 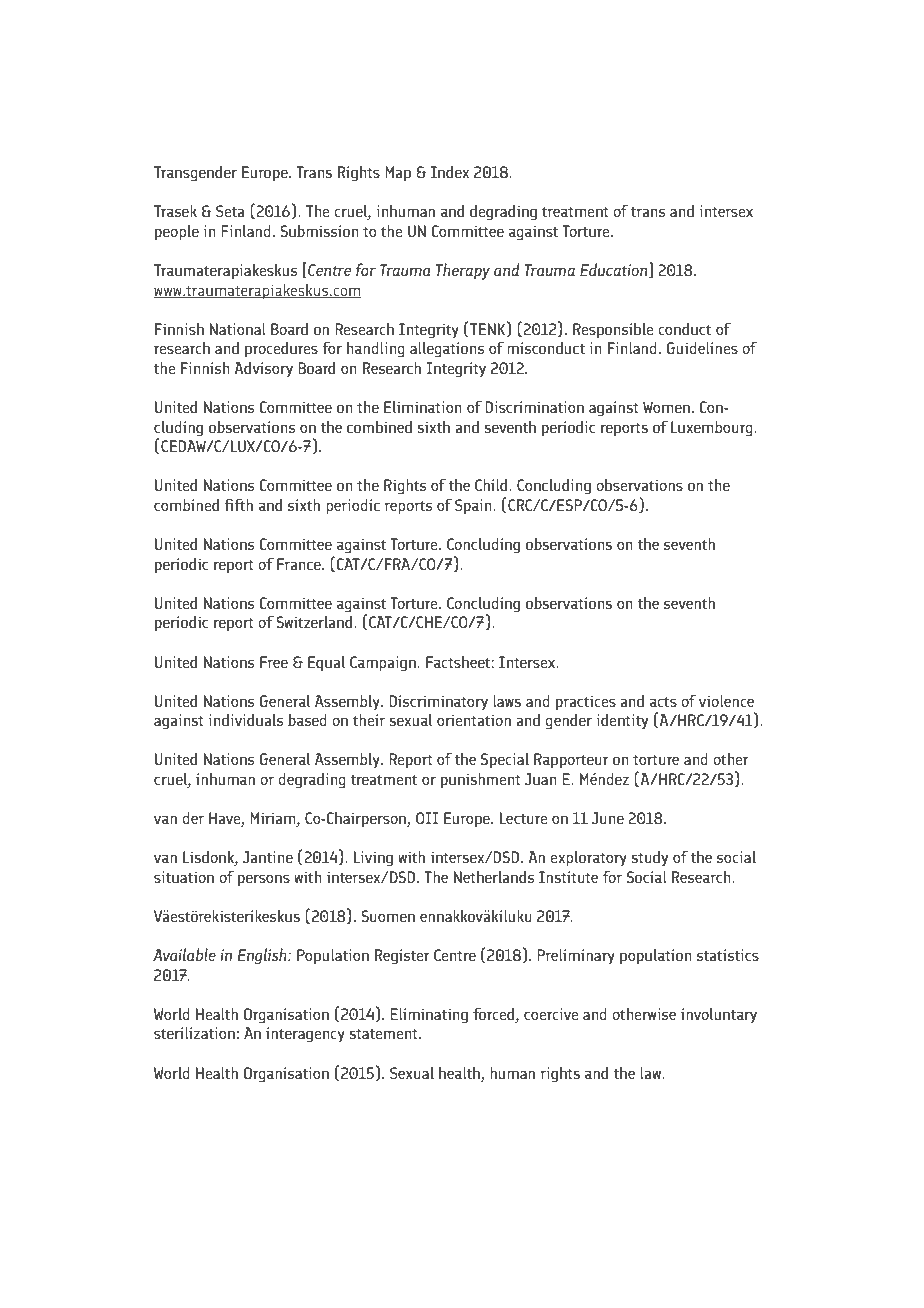 I want to click on Spain, so click(x=474, y=507).
